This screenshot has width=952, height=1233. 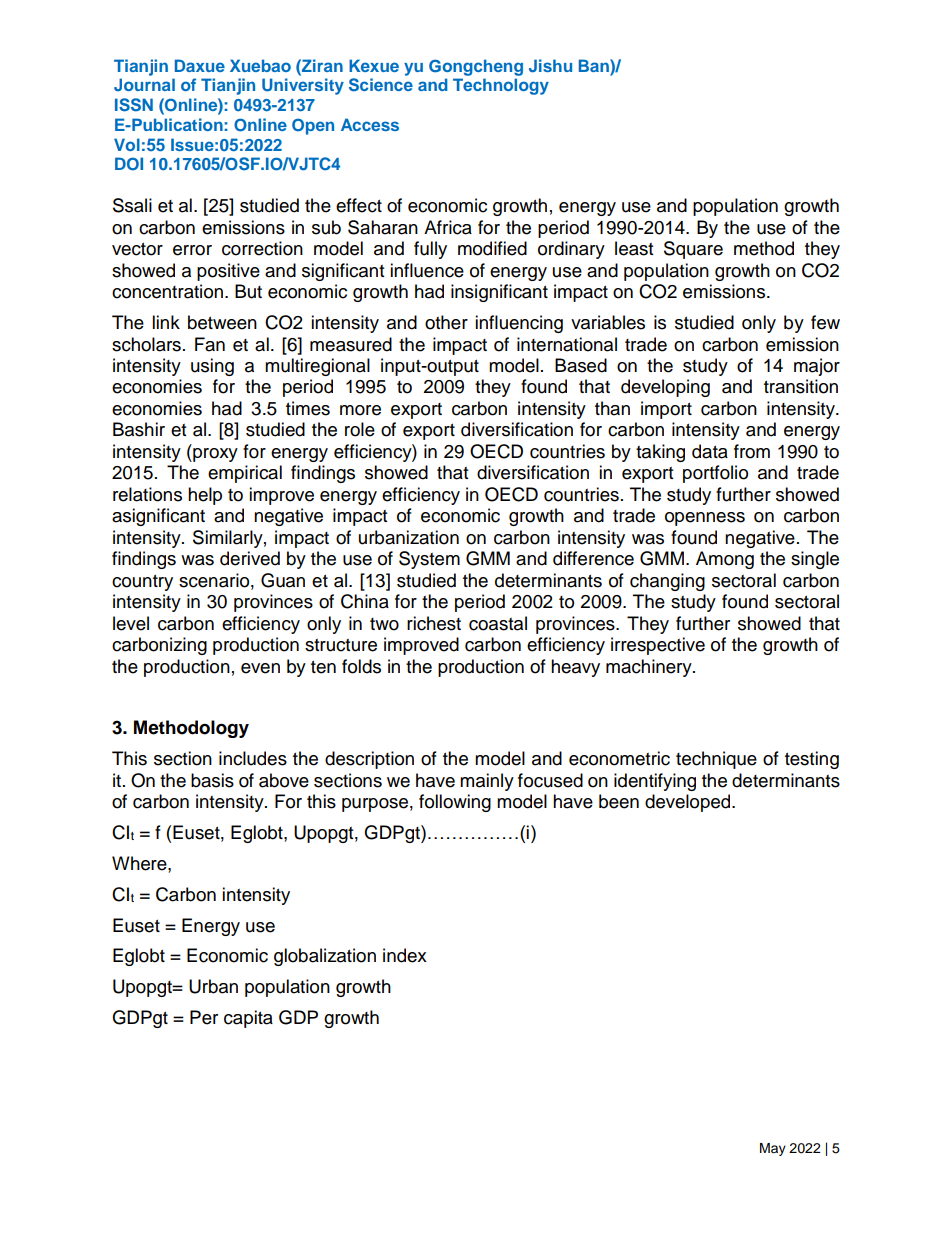 What do you see at coordinates (212, 780) in the screenshot?
I see `basis` at bounding box center [212, 780].
